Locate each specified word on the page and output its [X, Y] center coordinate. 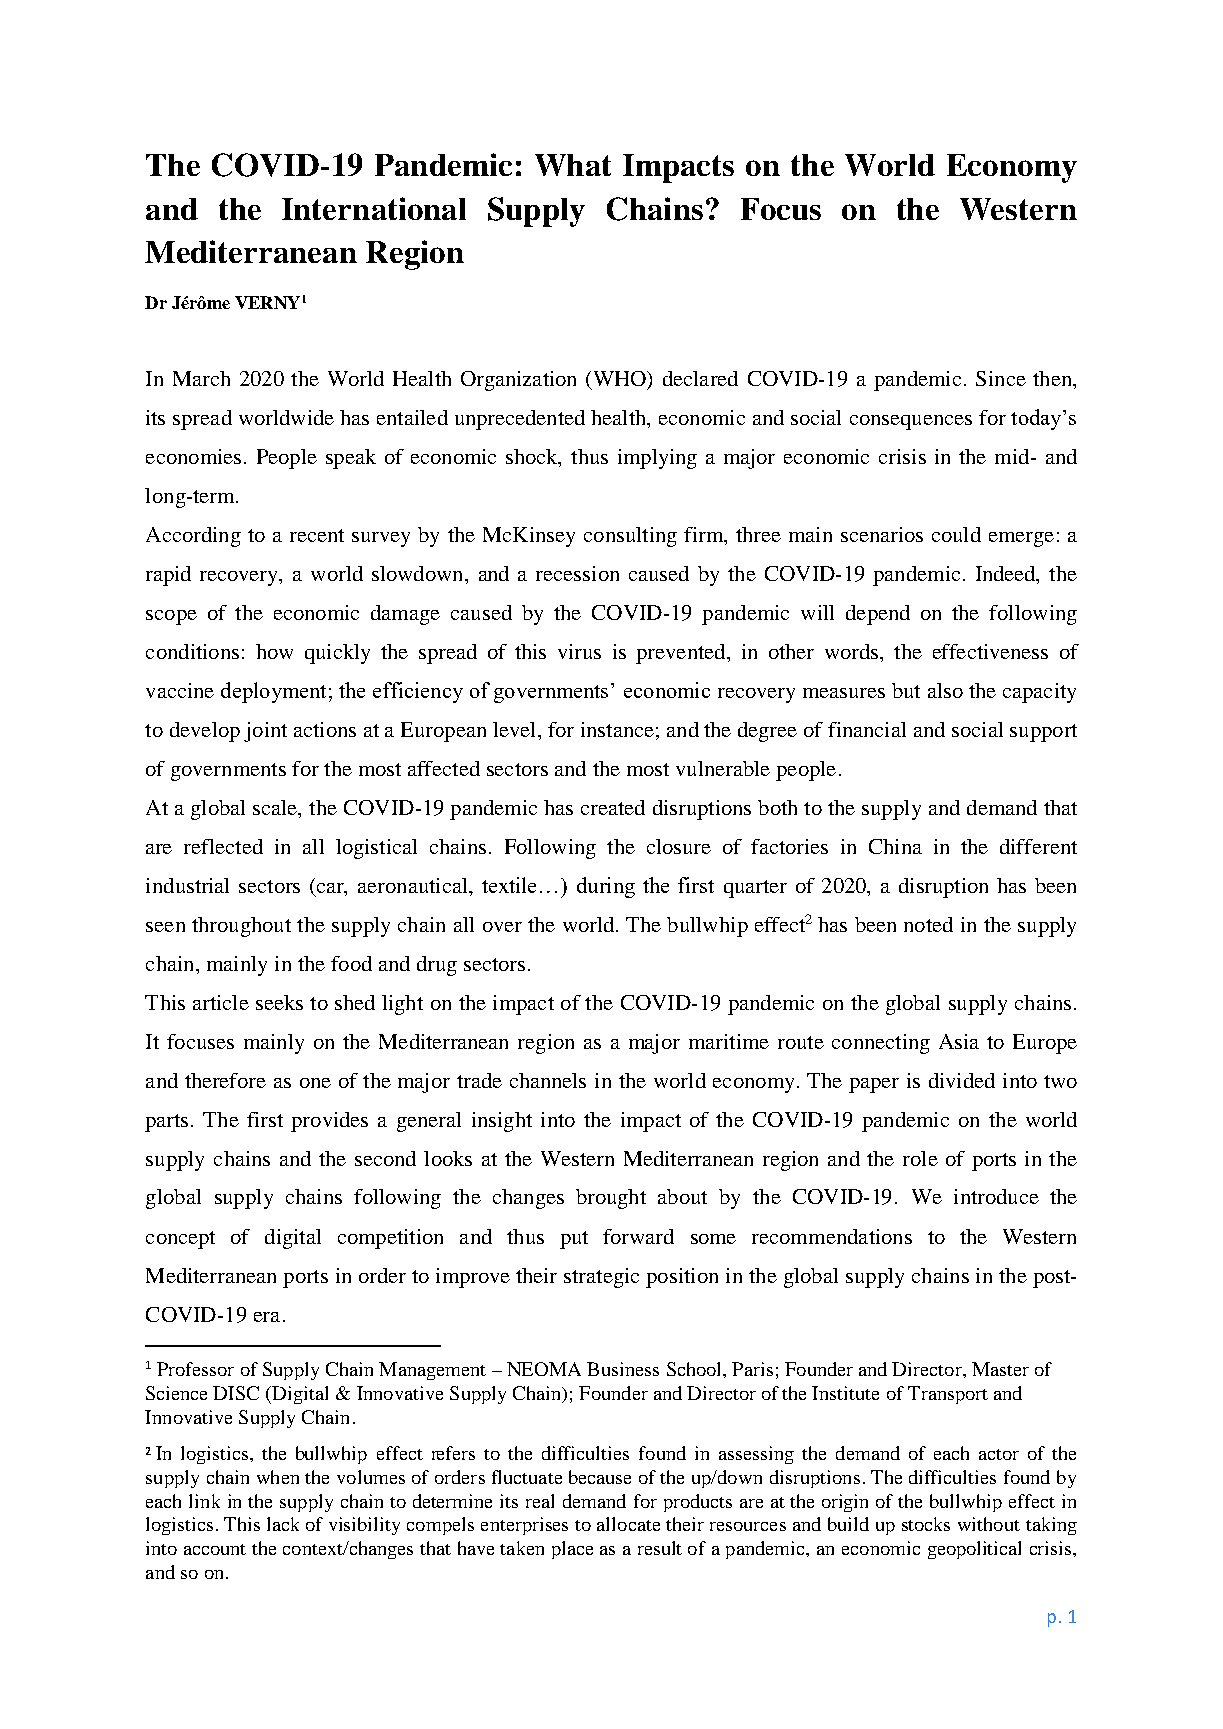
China [895, 846]
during [606, 887]
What [573, 165]
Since [1001, 378]
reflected [223, 846]
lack [283, 1524]
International [374, 208]
